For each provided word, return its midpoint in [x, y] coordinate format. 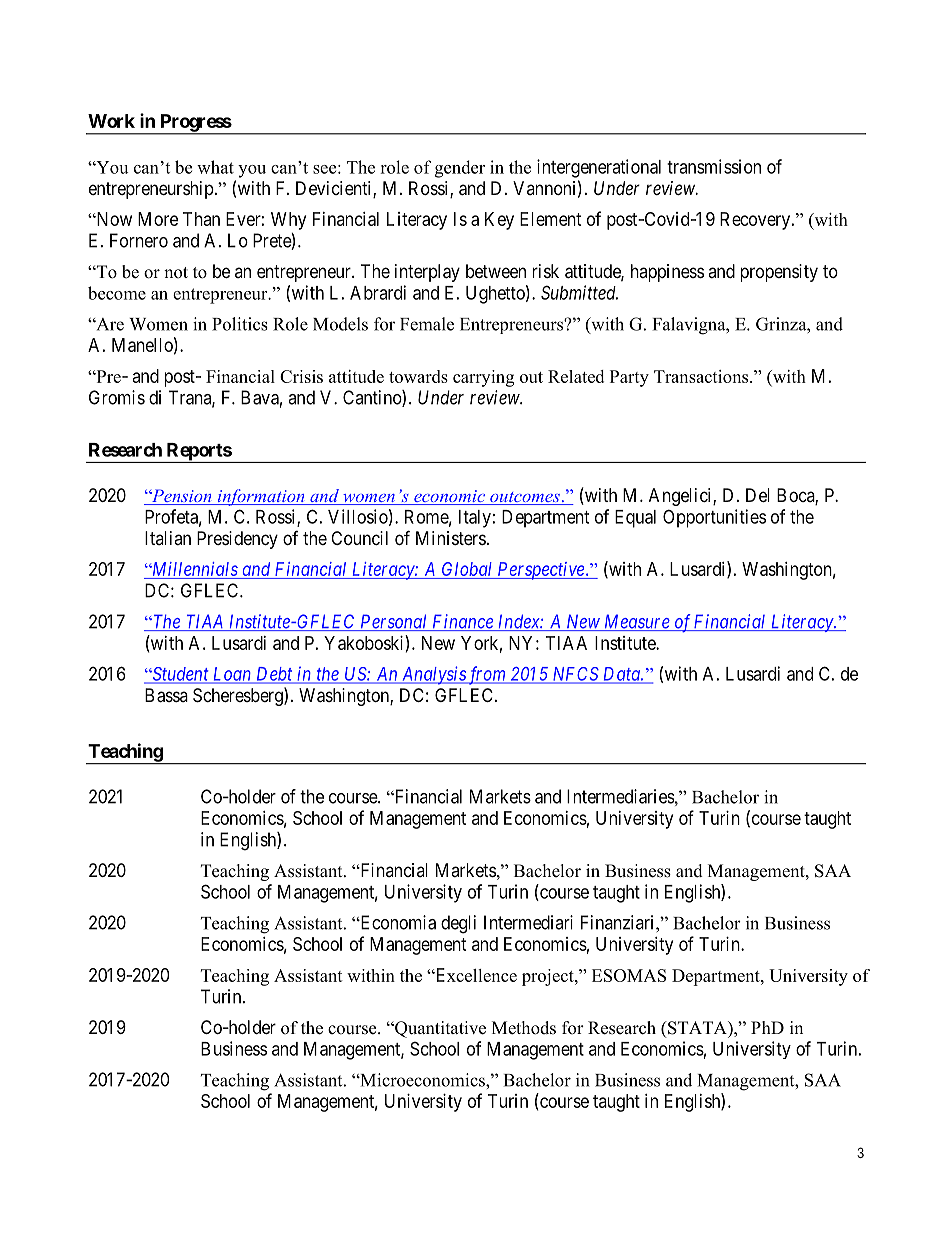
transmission [714, 166]
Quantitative [439, 1029]
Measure [637, 622]
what [215, 167]
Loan [231, 675]
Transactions [702, 376]
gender [460, 169]
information [261, 497]
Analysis [433, 675]
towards [418, 376]
